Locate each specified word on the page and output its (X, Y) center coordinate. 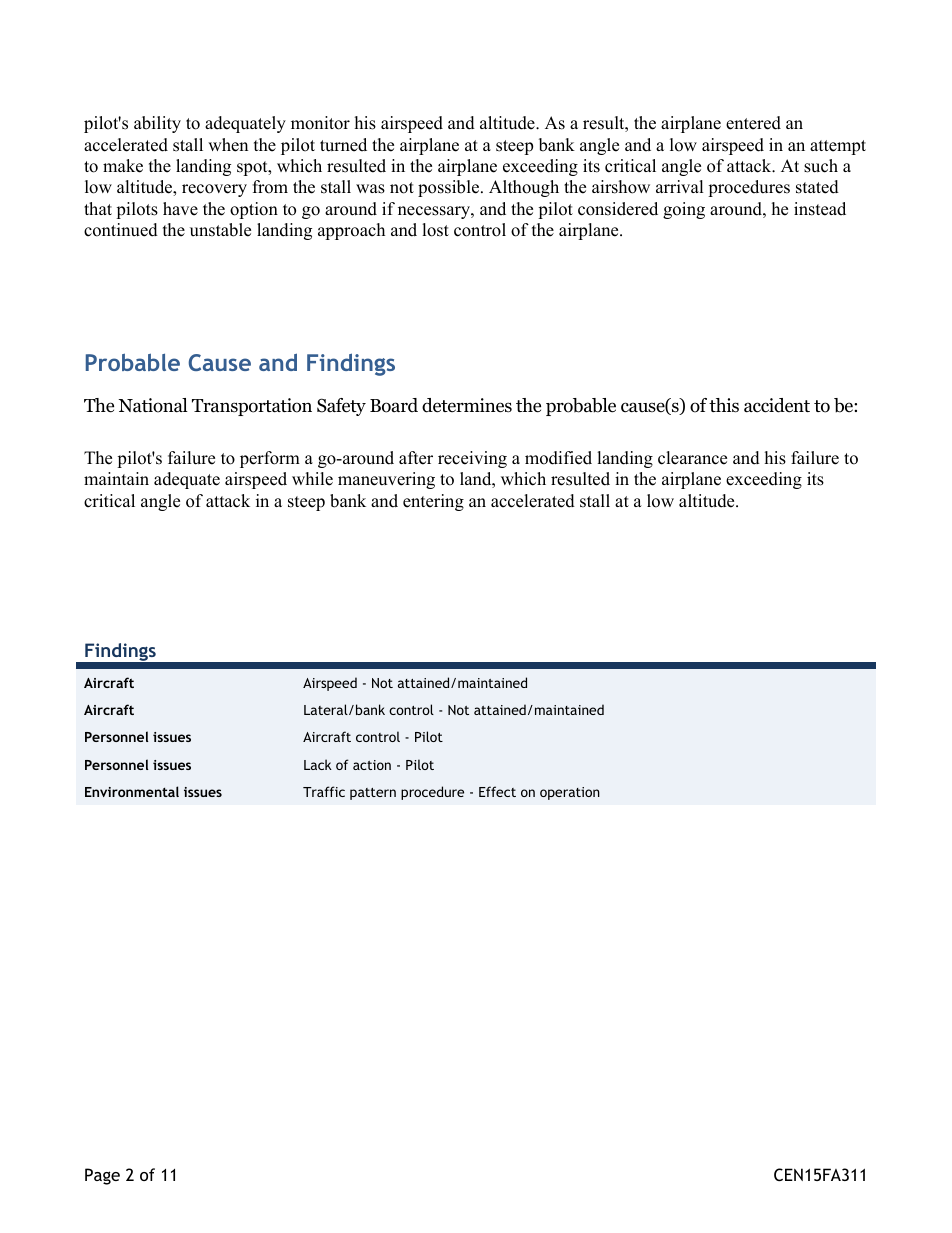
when (228, 145)
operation (570, 793)
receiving (472, 459)
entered (753, 123)
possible (448, 188)
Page (102, 1176)
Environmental (132, 791)
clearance (692, 458)
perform (270, 459)
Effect (497, 791)
